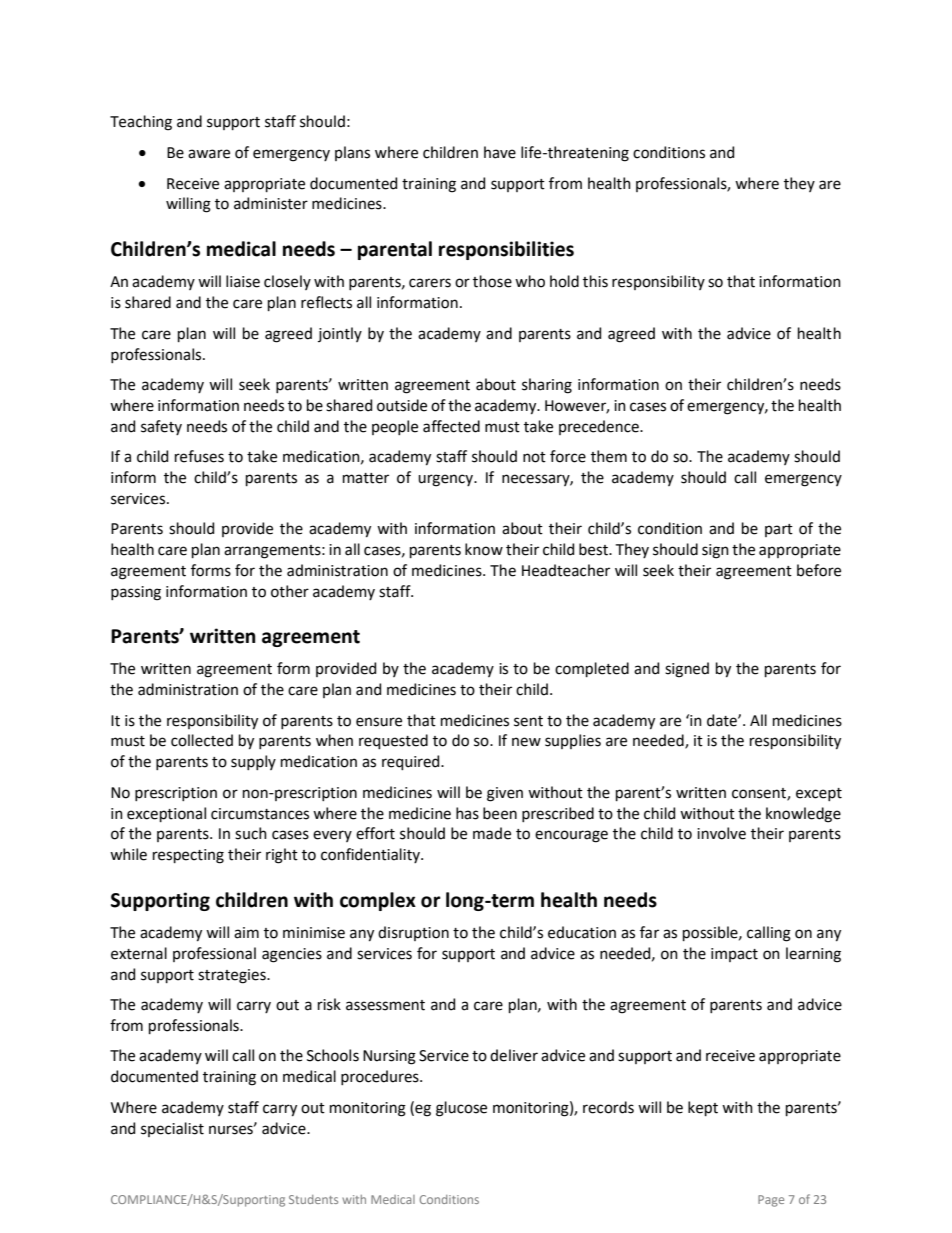 This screenshot has height=1233, width=952. I want to click on specialist, so click(172, 1129).
